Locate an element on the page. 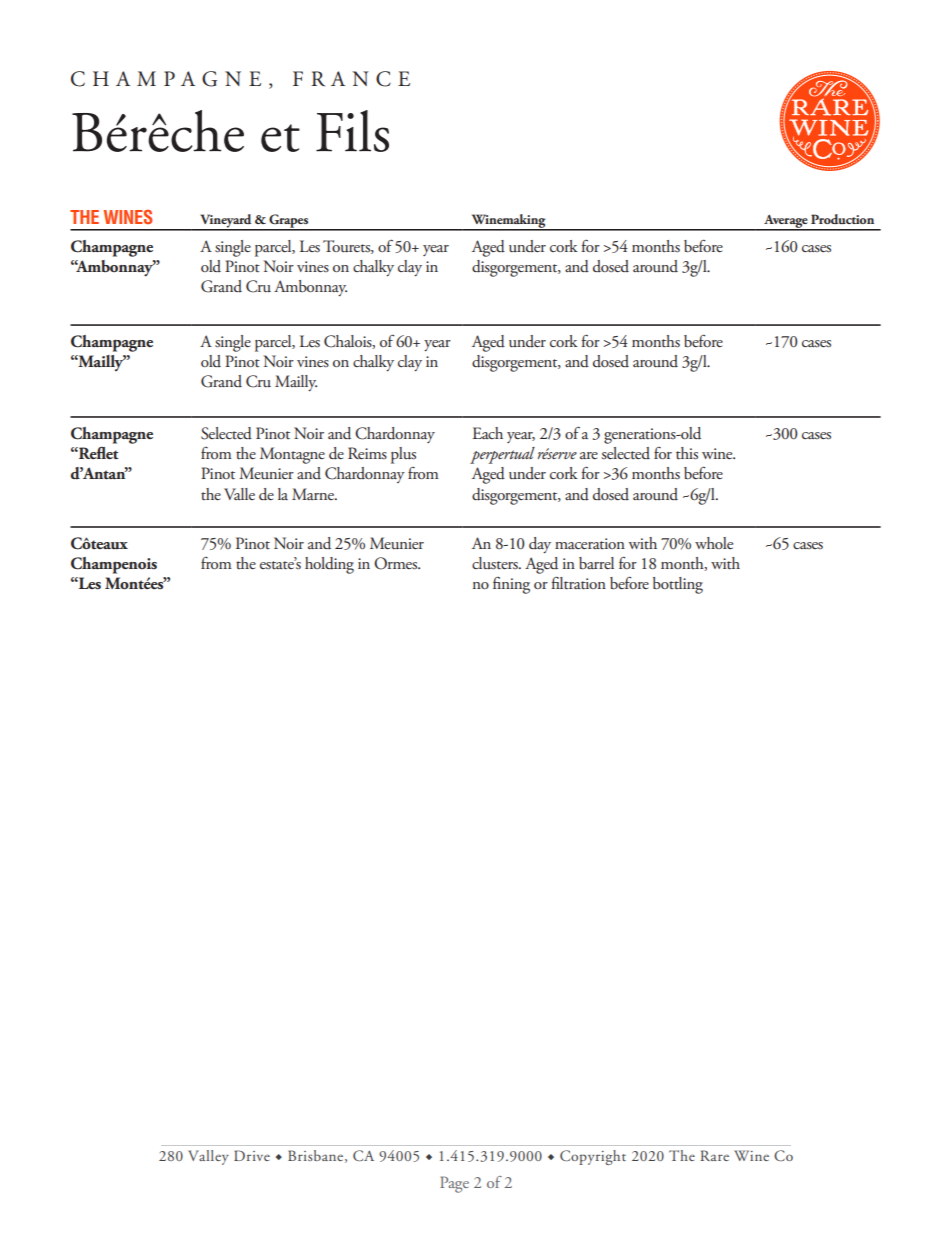  Fils is located at coordinates (352, 131).
